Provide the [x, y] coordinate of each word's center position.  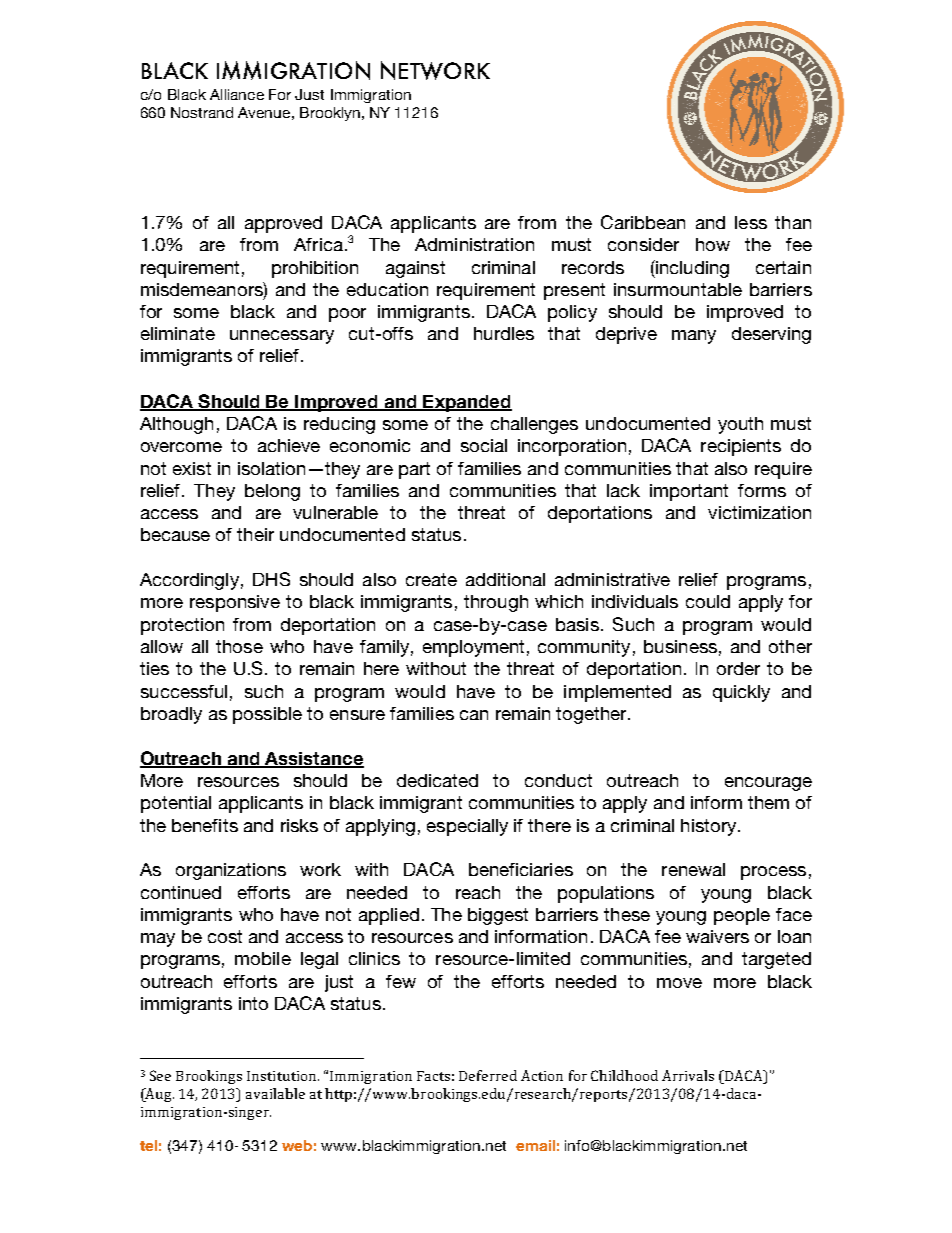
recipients [741, 447]
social [484, 445]
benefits [205, 825]
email [535, 1145]
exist [192, 468]
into [253, 1003]
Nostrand [202, 112]
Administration [474, 244]
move [679, 983]
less [751, 222]
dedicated [437, 780]
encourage [768, 784]
